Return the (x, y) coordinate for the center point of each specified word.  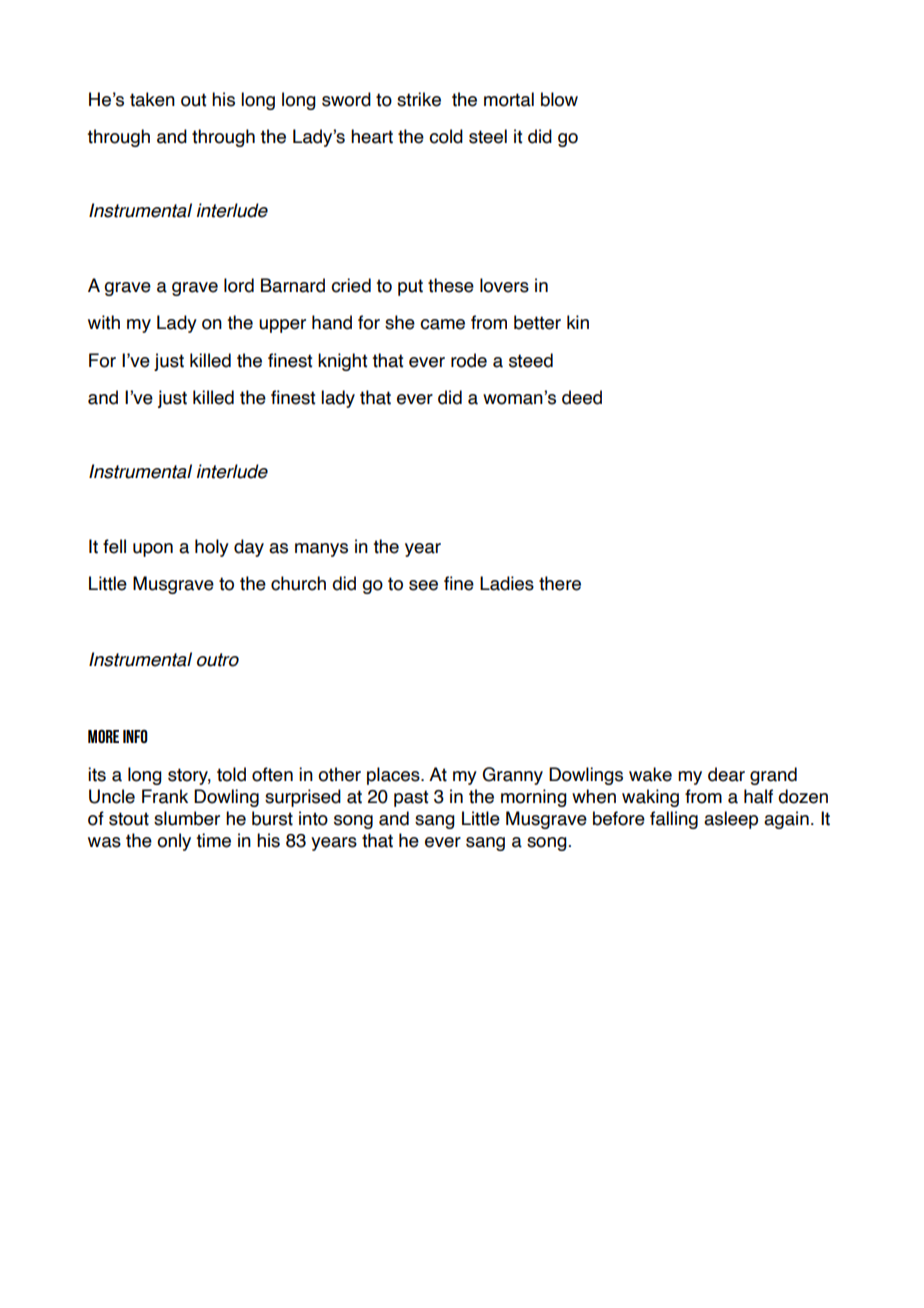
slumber (187, 818)
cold (446, 136)
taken (152, 99)
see (423, 585)
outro (218, 660)
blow (559, 99)
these (451, 285)
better (537, 322)
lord (239, 285)
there (560, 583)
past (411, 798)
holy (212, 548)
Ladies (507, 583)
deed (582, 397)
